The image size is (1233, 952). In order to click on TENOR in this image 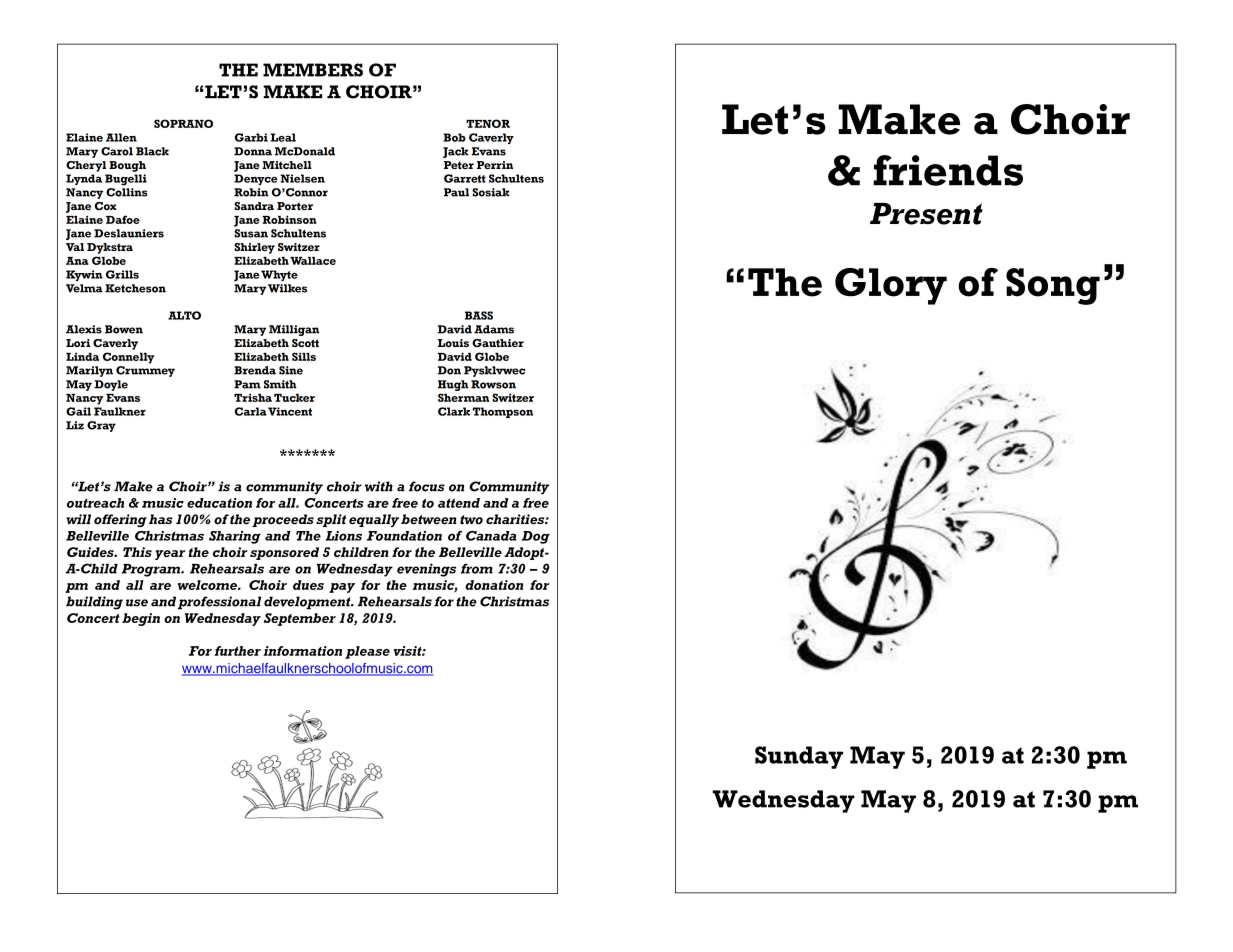, I will do `click(488, 123)`.
